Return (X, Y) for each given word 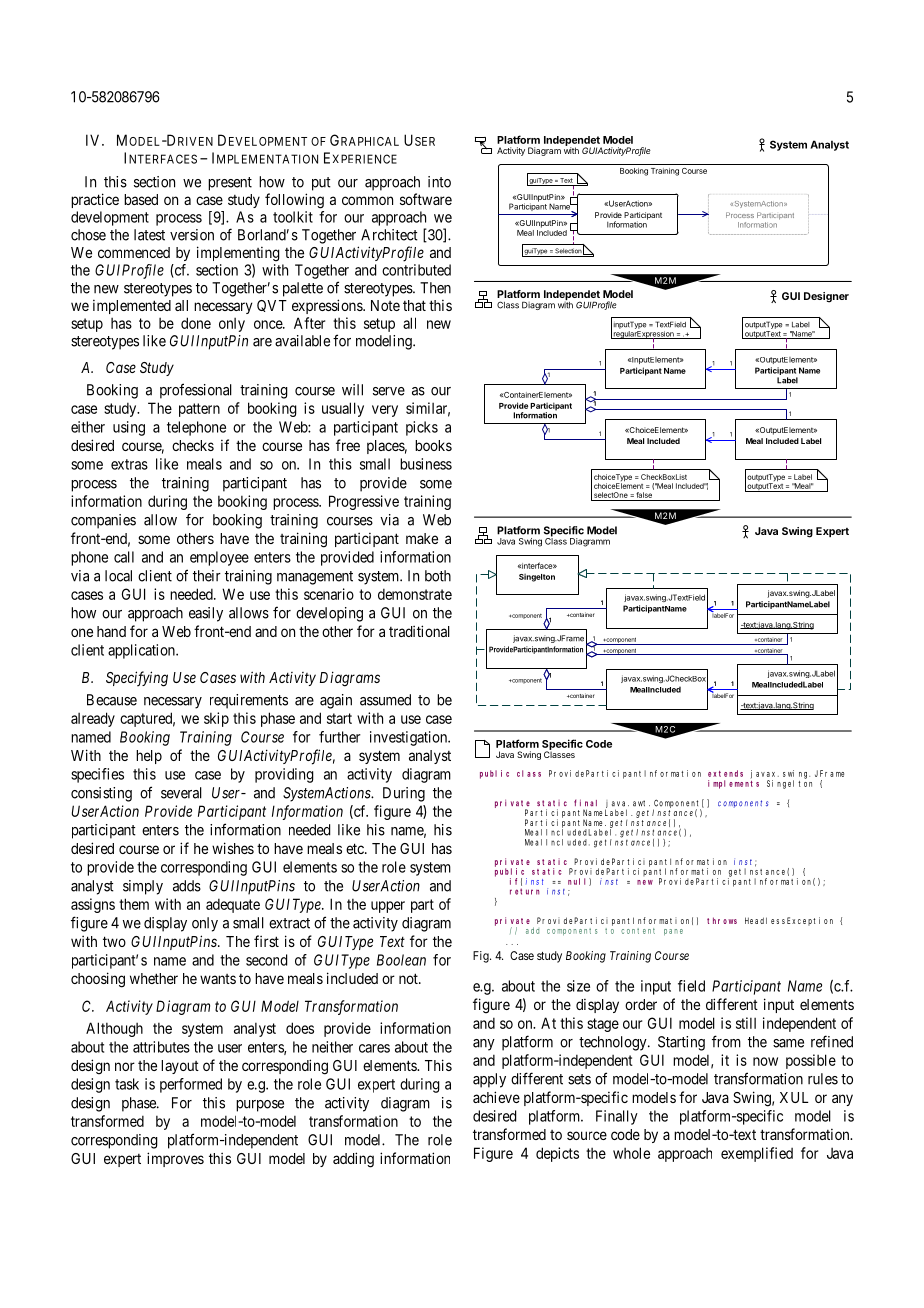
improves (175, 1159)
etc (356, 848)
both (438, 576)
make (422, 538)
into (439, 182)
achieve (496, 1097)
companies (103, 521)
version (192, 235)
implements (733, 784)
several (181, 793)
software (426, 199)
